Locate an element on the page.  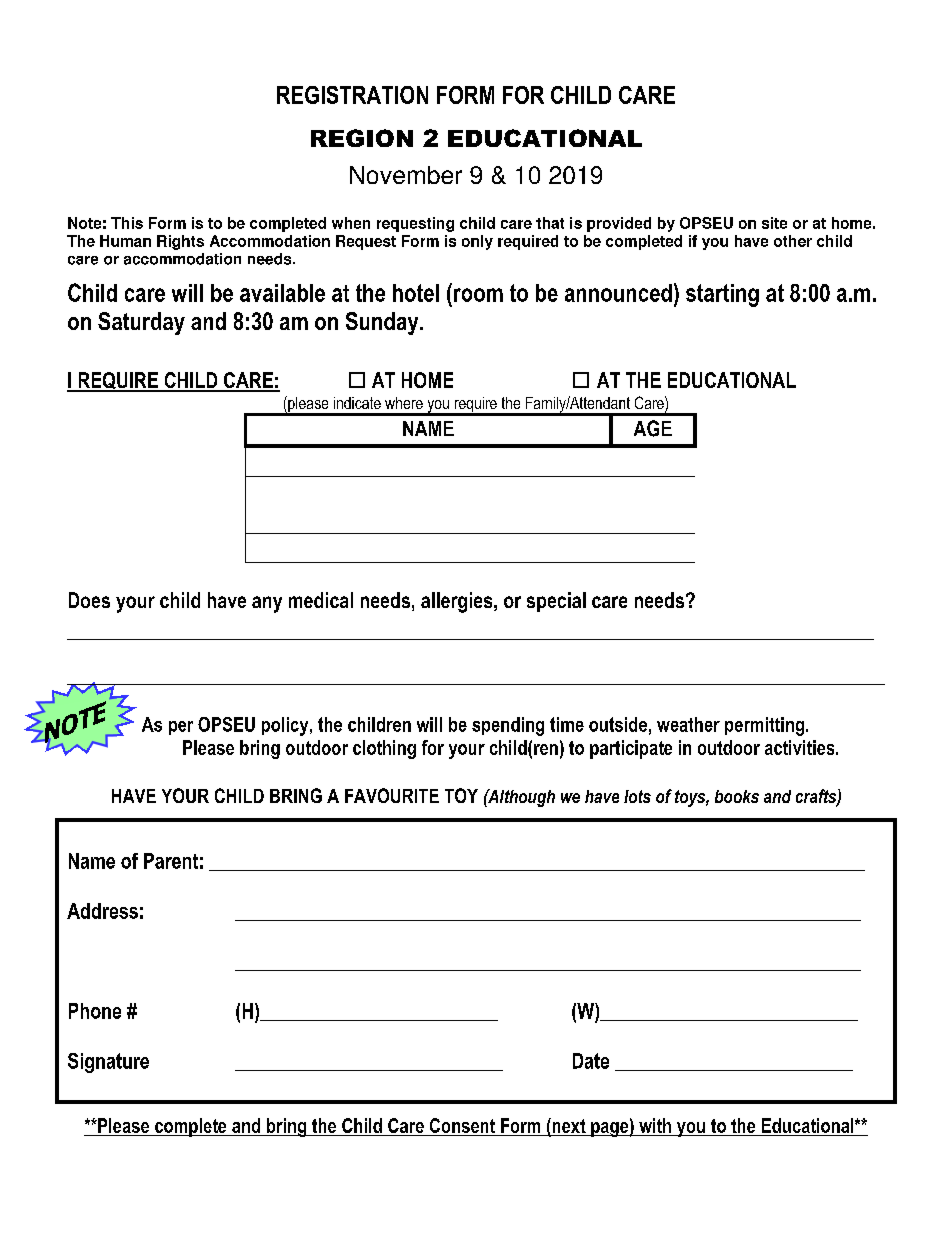
Does is located at coordinates (89, 600).
